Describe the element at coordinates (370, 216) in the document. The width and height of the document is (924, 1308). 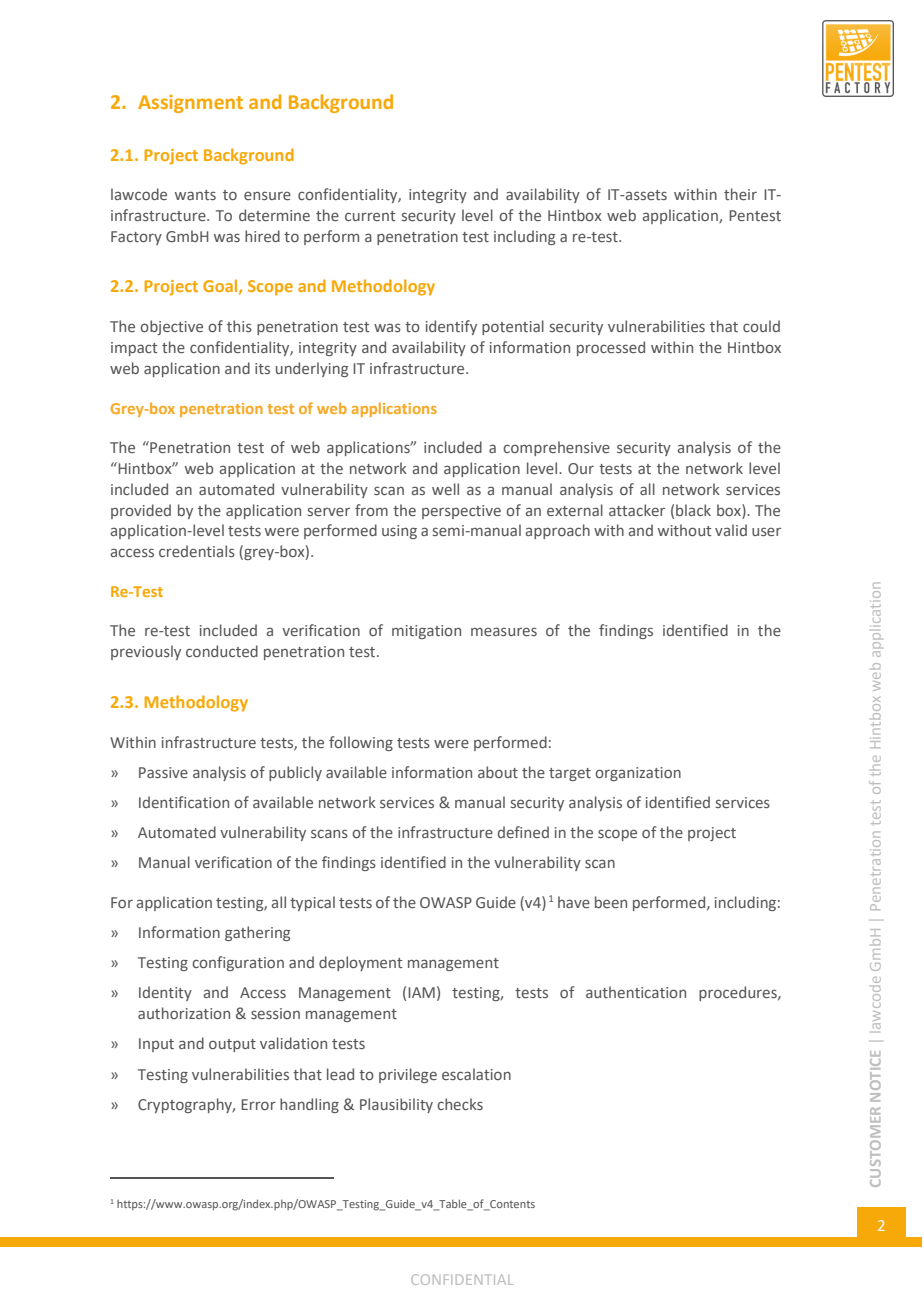
I see `current` at that location.
